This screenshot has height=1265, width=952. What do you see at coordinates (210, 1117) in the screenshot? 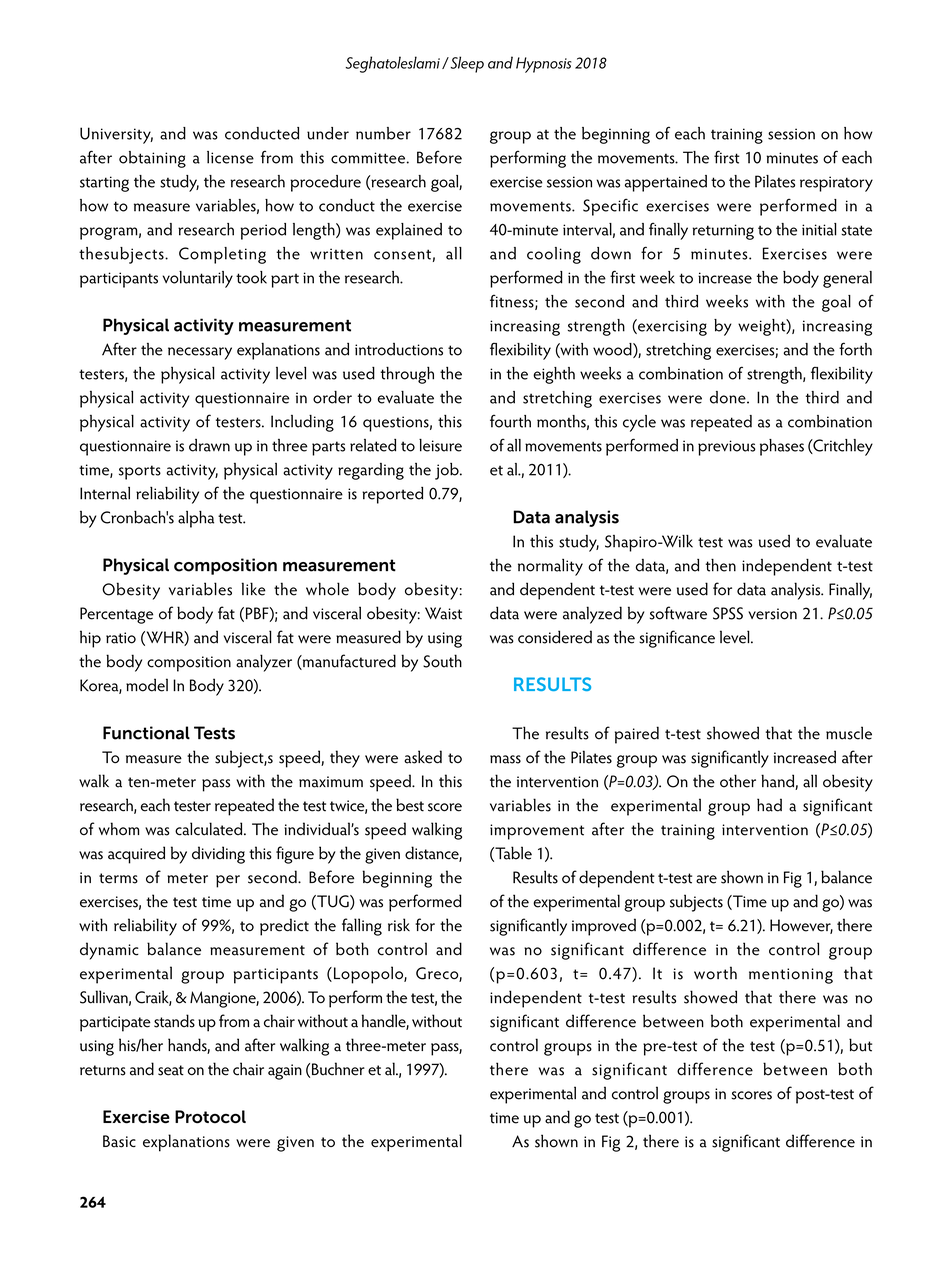
I see `Protocol` at bounding box center [210, 1117].
